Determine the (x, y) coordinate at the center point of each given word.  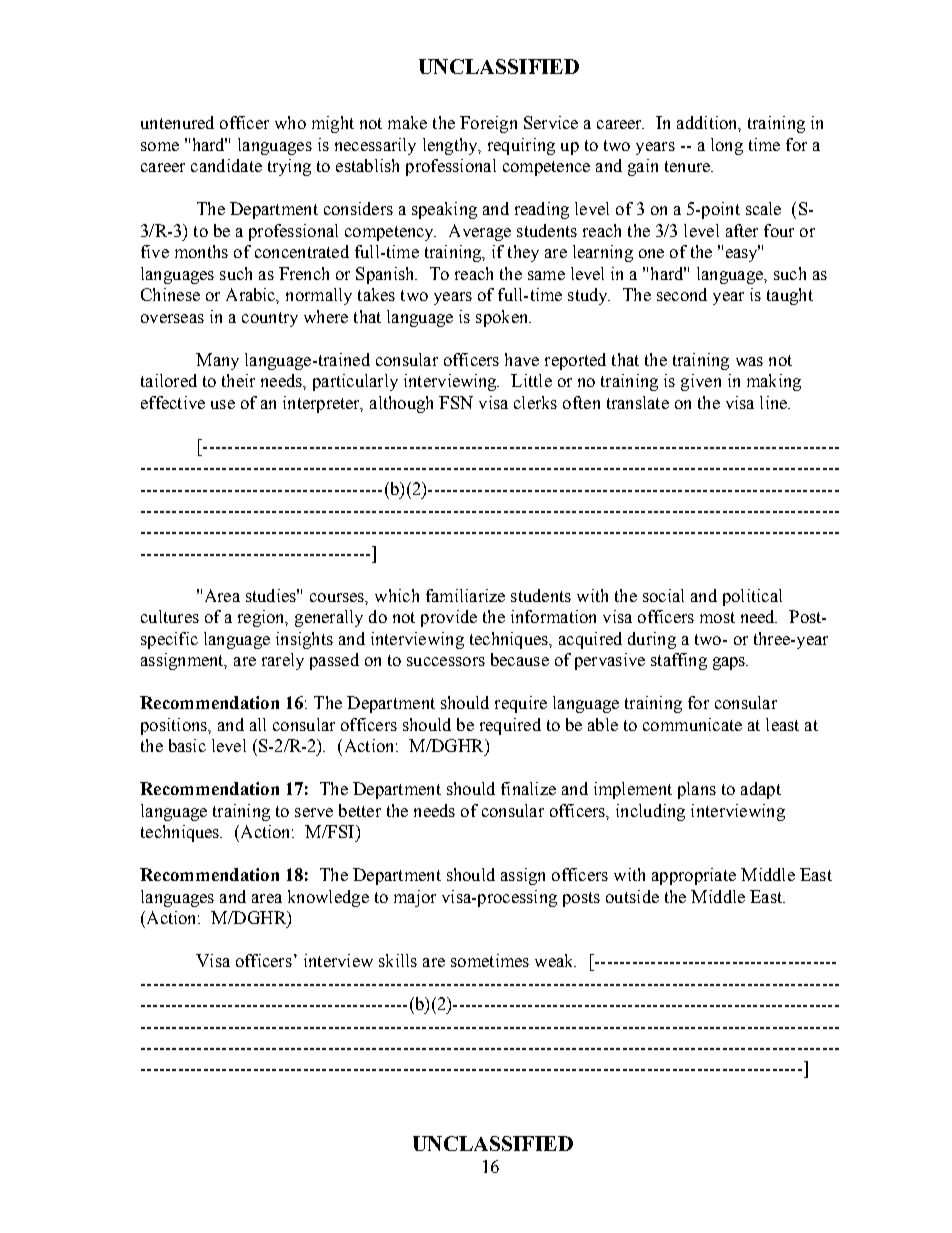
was (749, 361)
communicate (692, 724)
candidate (226, 165)
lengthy (451, 146)
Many (217, 361)
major (415, 898)
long (727, 146)
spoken (503, 318)
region (262, 618)
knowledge (328, 898)
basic (187, 745)
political (752, 597)
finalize (528, 788)
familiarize (465, 595)
